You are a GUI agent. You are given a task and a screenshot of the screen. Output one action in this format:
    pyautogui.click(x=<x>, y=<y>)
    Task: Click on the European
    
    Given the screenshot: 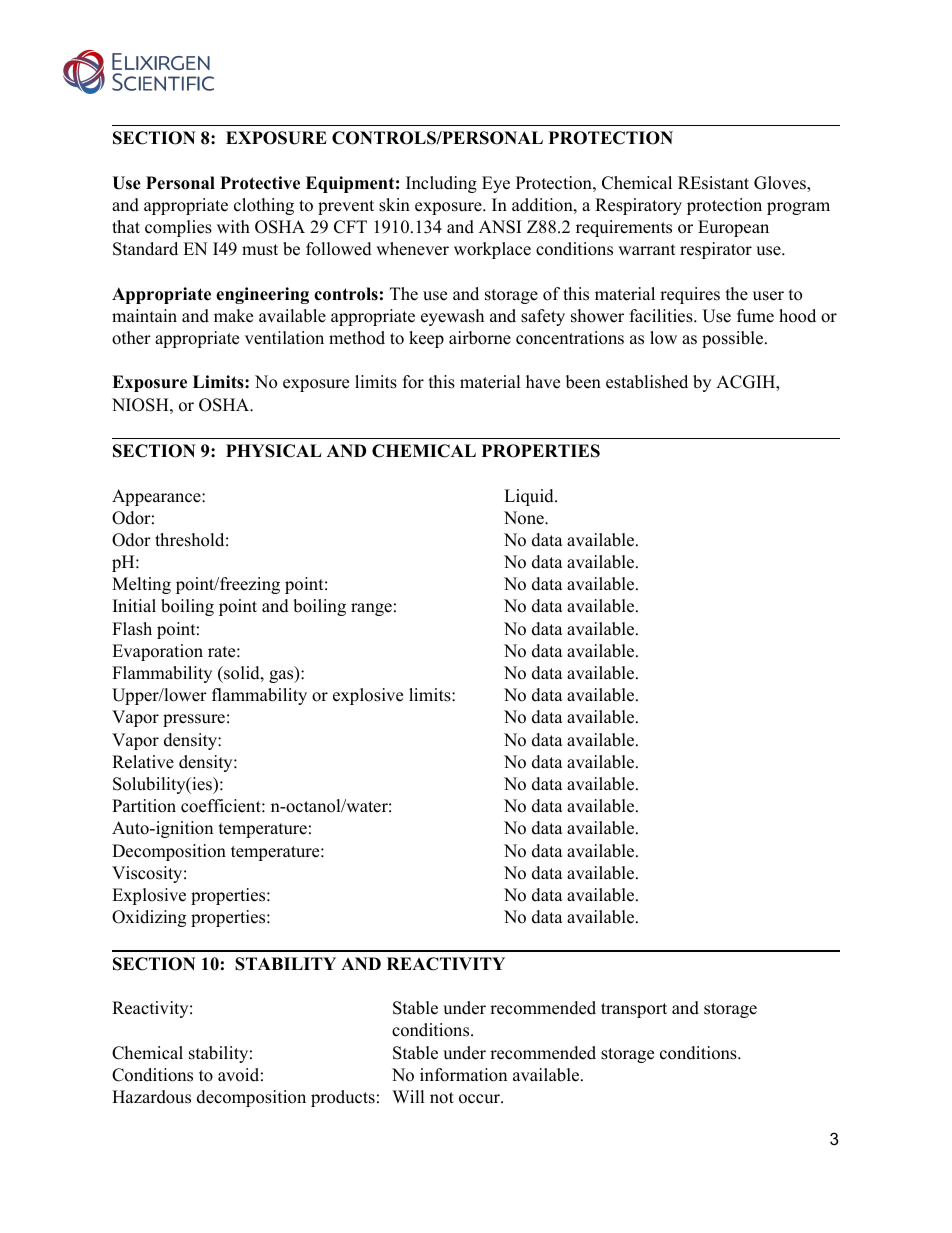 What is the action you would take?
    pyautogui.click(x=733, y=228)
